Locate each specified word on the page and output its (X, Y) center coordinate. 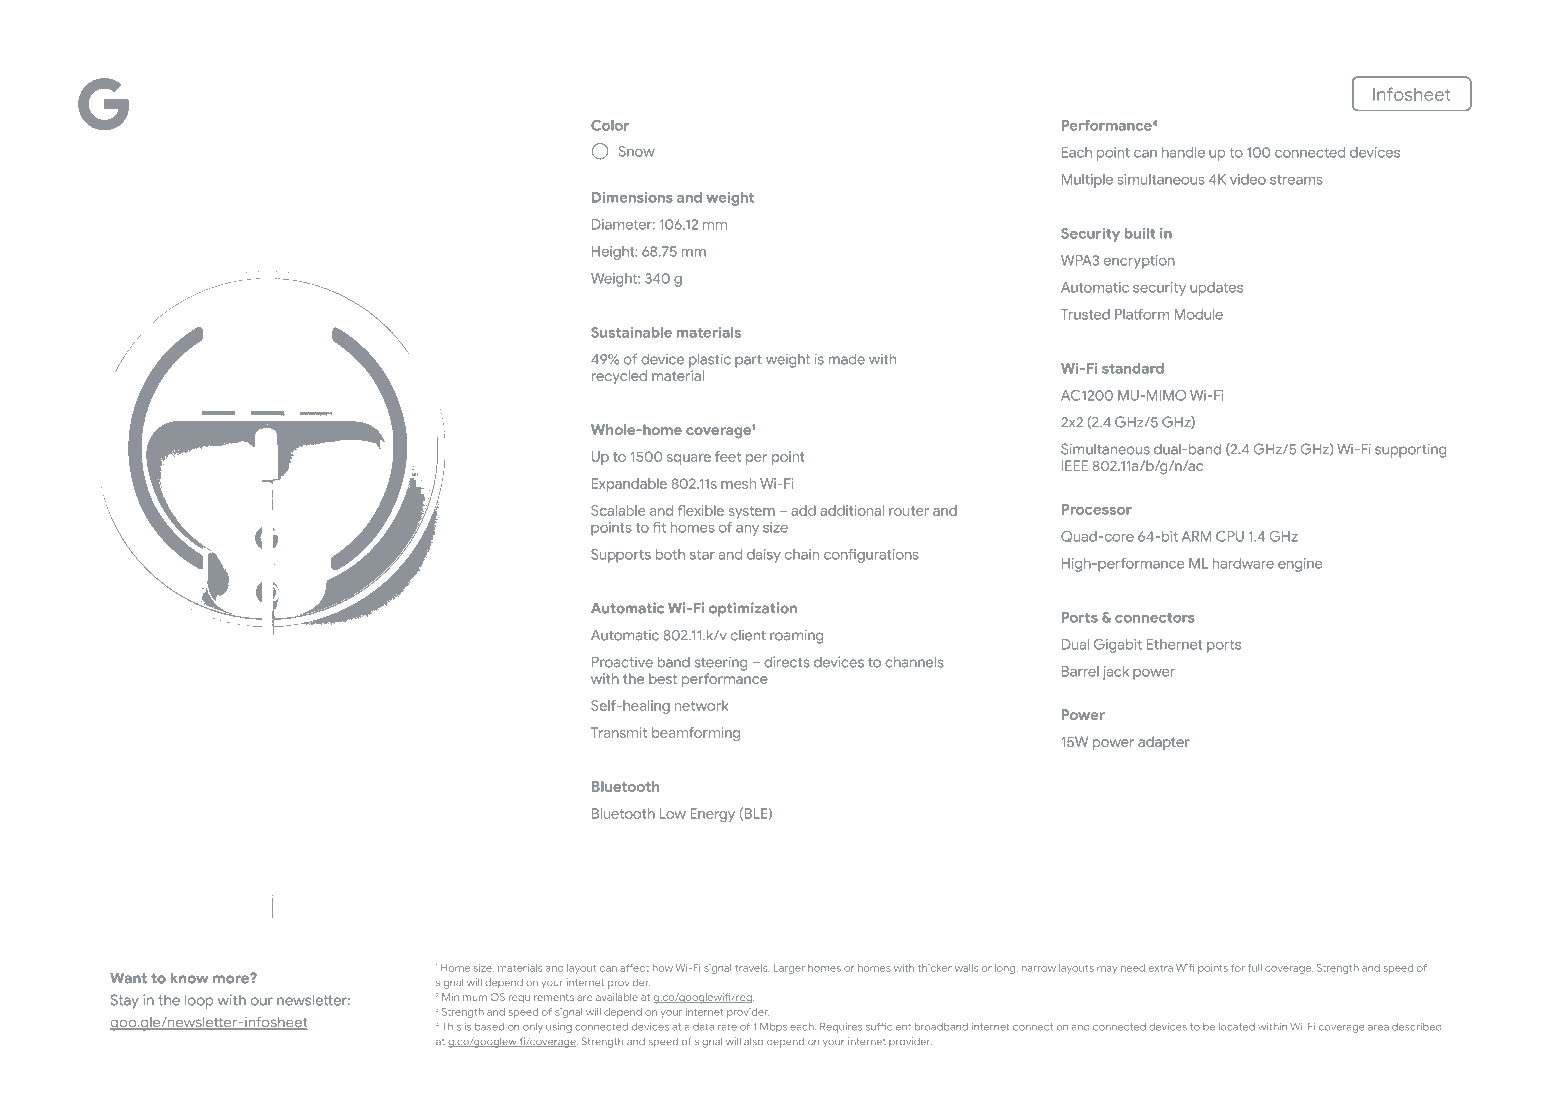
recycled (619, 377)
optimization (753, 609)
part (748, 361)
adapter (1164, 743)
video (1248, 179)
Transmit (619, 732)
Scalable (618, 510)
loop (199, 1002)
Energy (712, 815)
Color (610, 125)
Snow (637, 151)
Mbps (773, 1027)
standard (1133, 368)
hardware (1243, 563)
